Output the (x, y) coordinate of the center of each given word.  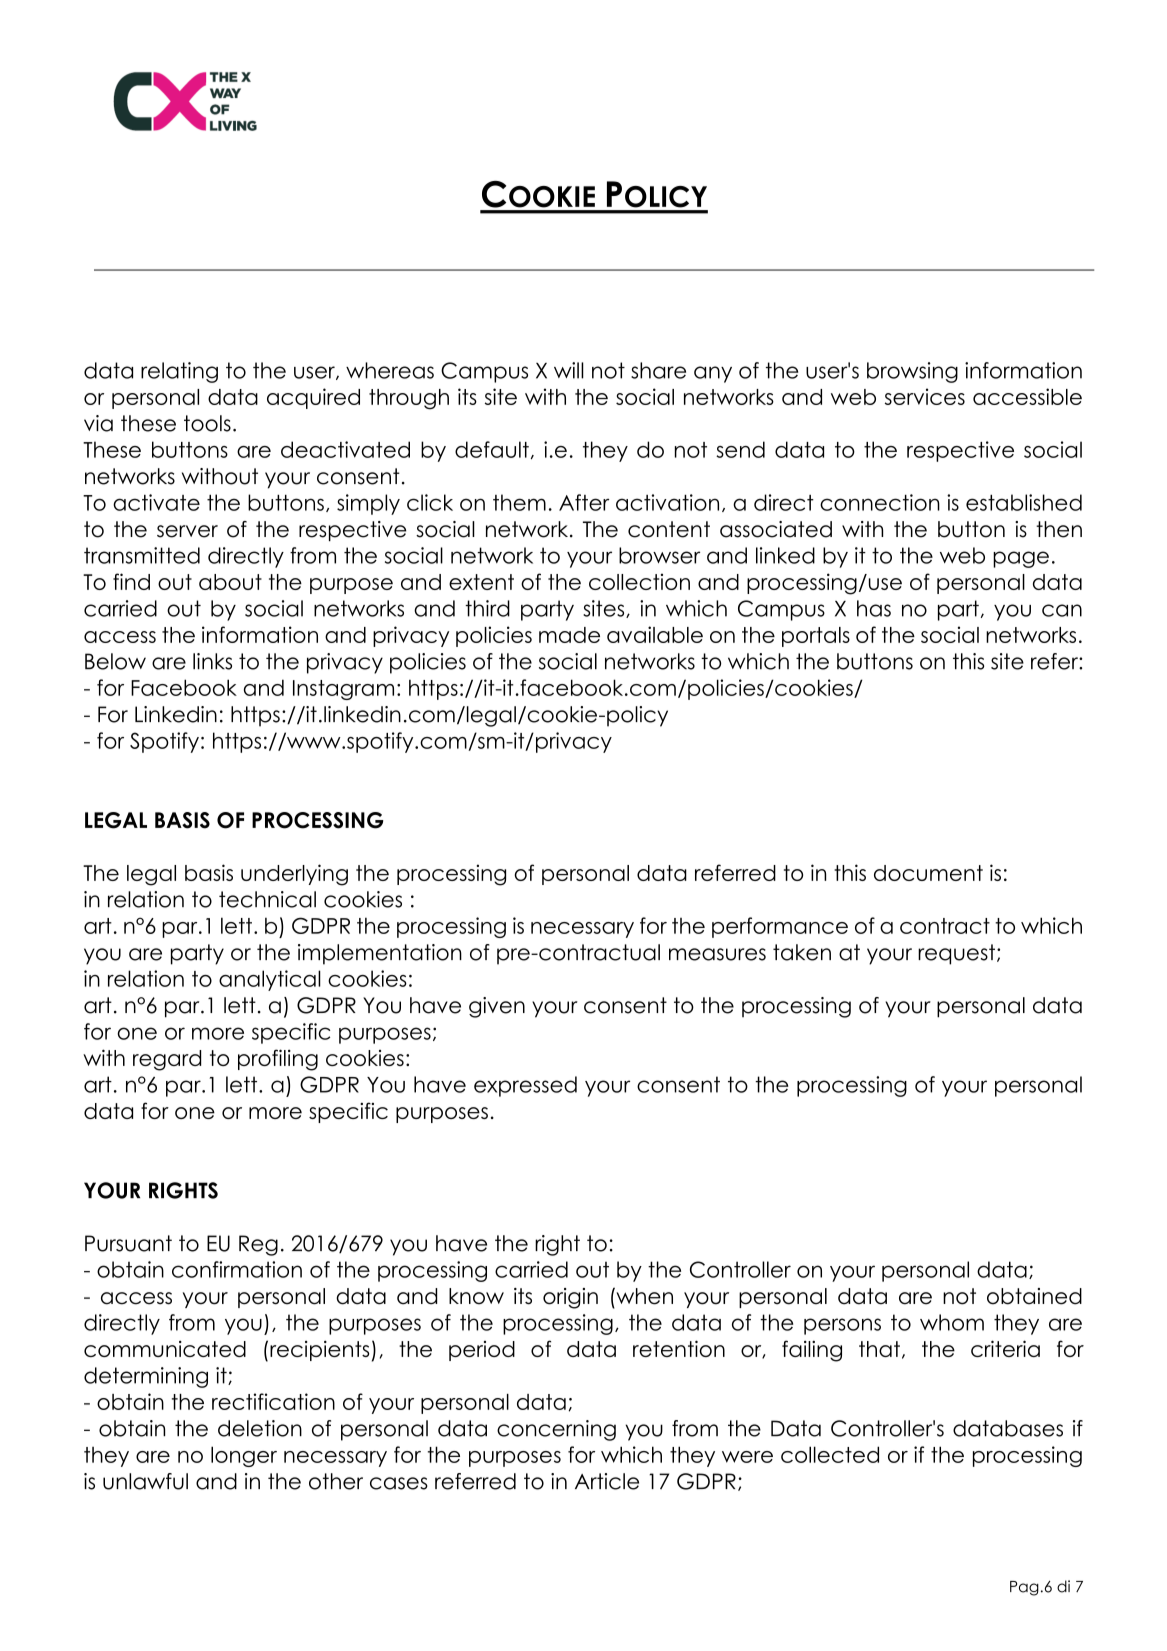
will (569, 370)
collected (830, 1454)
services (925, 396)
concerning (556, 1430)
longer (244, 1456)
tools (207, 423)
